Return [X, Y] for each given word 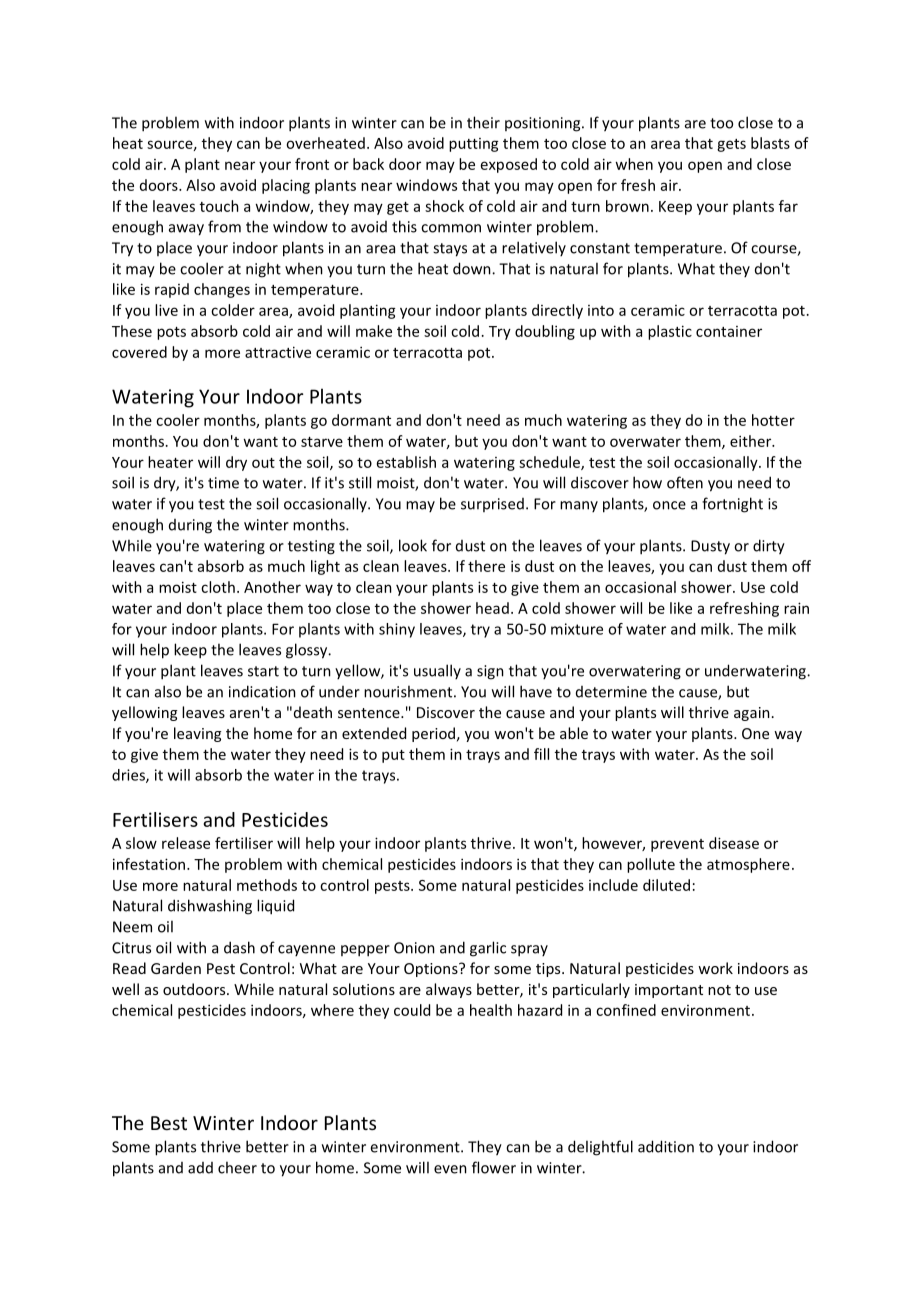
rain [796, 608]
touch [219, 206]
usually [437, 671]
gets [731, 145]
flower [494, 1167]
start [263, 671]
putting [474, 145]
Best [169, 1123]
